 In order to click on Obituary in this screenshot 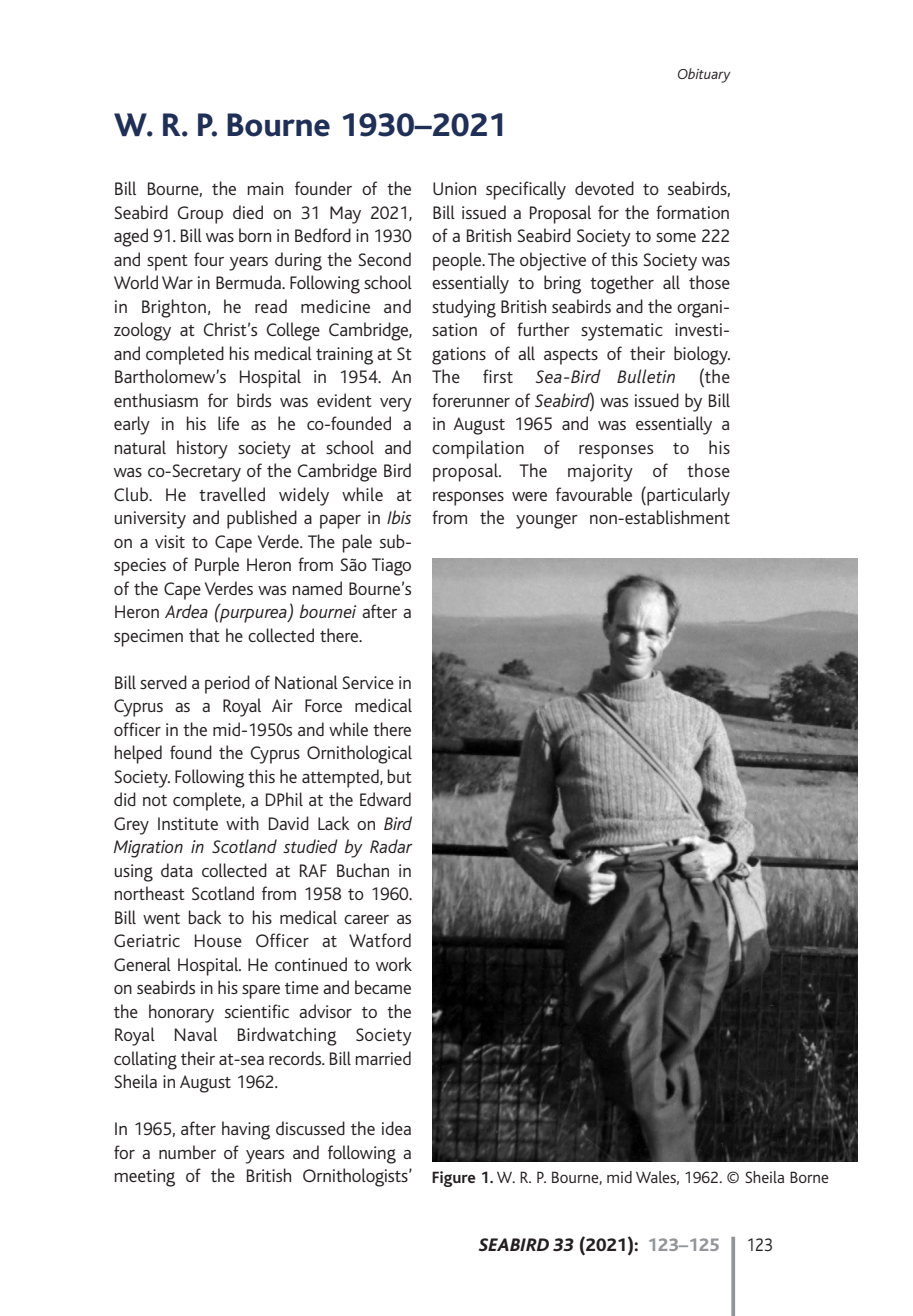, I will do `click(704, 75)`.
